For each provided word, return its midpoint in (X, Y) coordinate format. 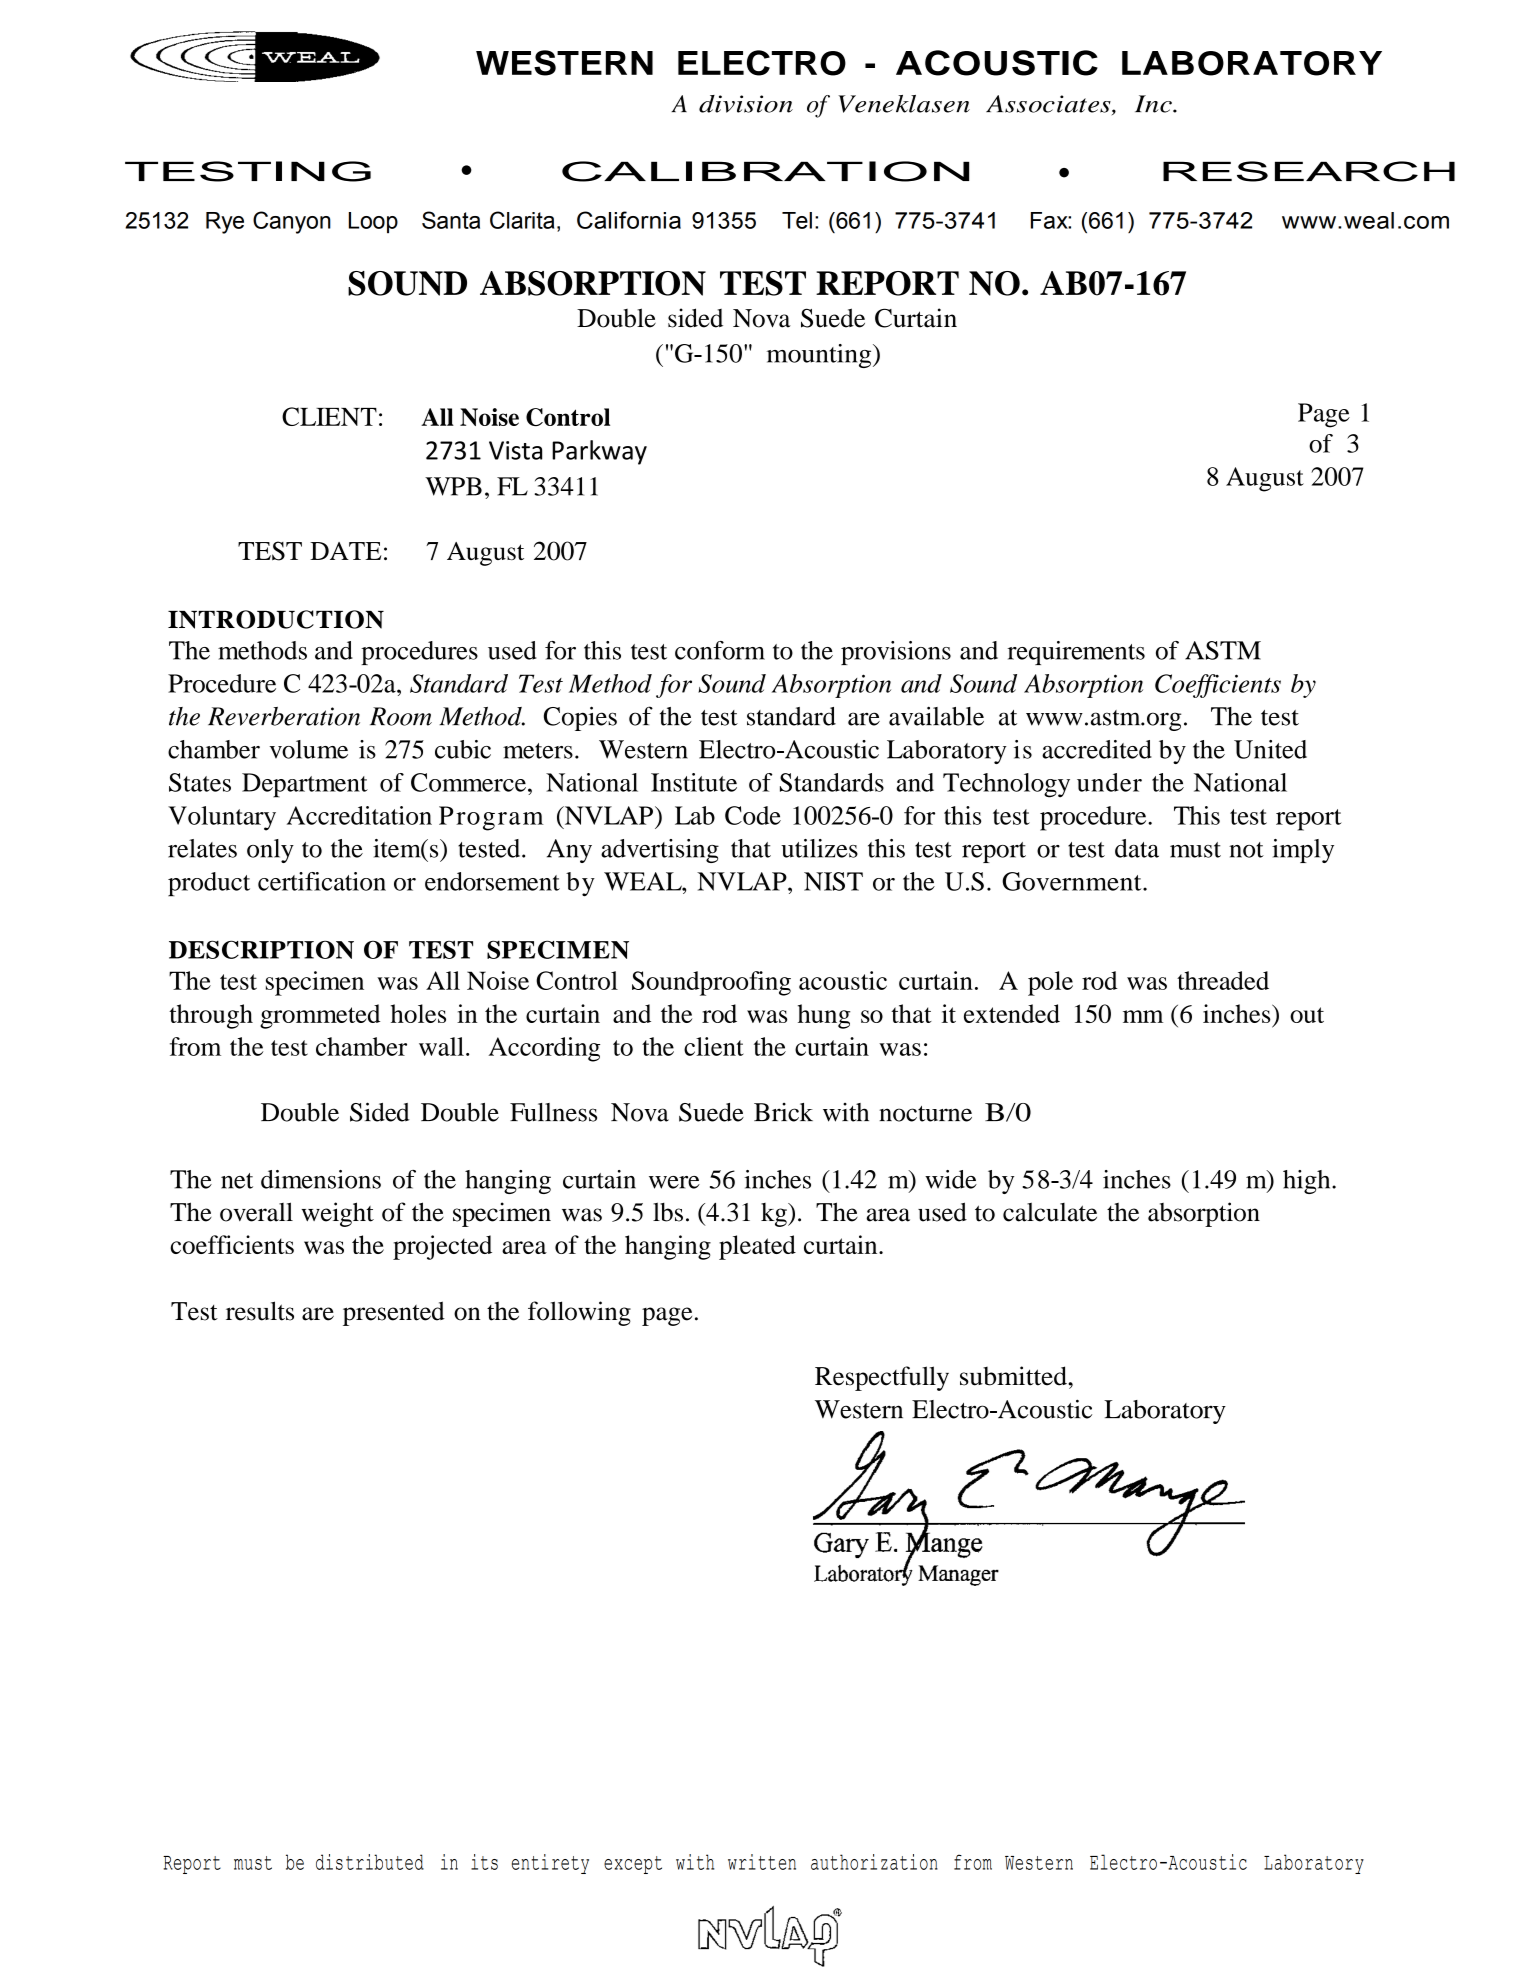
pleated (757, 1247)
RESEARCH (1309, 171)
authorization (874, 1862)
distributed (370, 1862)
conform (720, 650)
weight (337, 1214)
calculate (1050, 1212)
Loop (373, 222)
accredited (1097, 749)
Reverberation (284, 716)
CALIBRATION (765, 171)
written (762, 1862)
